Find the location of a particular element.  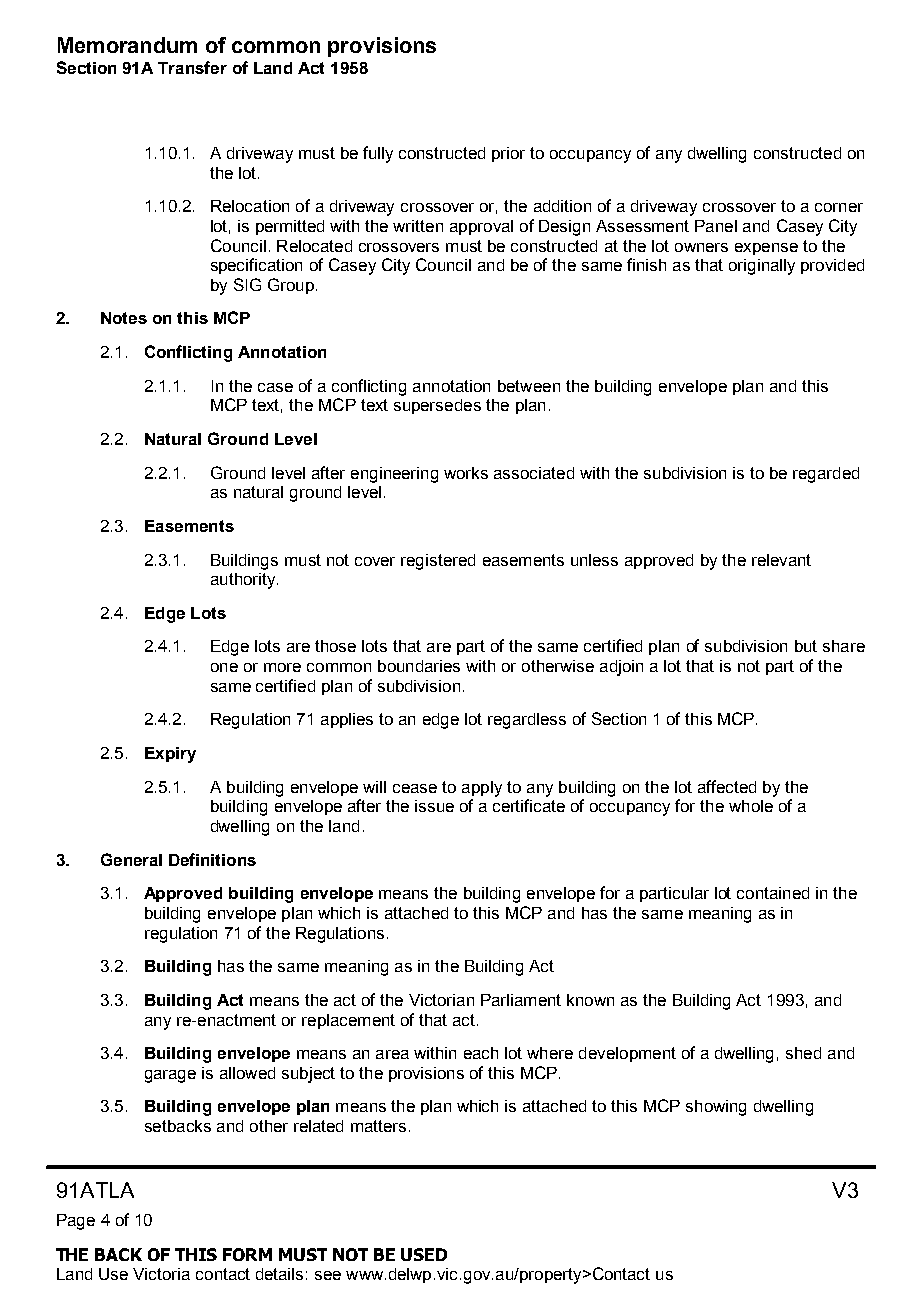

prior is located at coordinates (508, 154).
